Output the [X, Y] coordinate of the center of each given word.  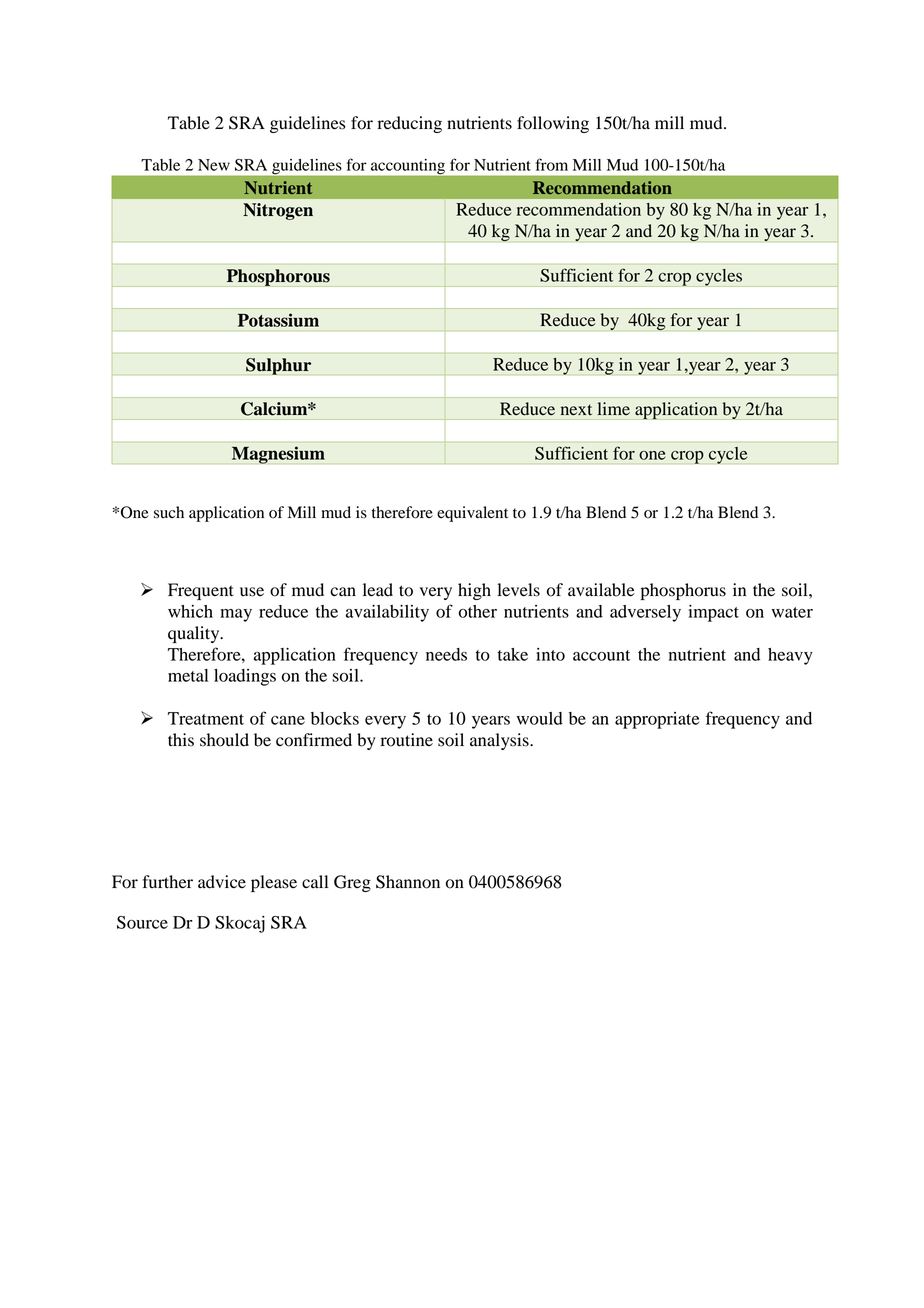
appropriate [657, 720]
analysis [500, 741]
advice [222, 882]
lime [614, 408]
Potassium [278, 320]
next [576, 410]
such [169, 512]
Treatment [206, 718]
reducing [410, 124]
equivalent [472, 514]
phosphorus [683, 591]
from [552, 164]
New [214, 165]
